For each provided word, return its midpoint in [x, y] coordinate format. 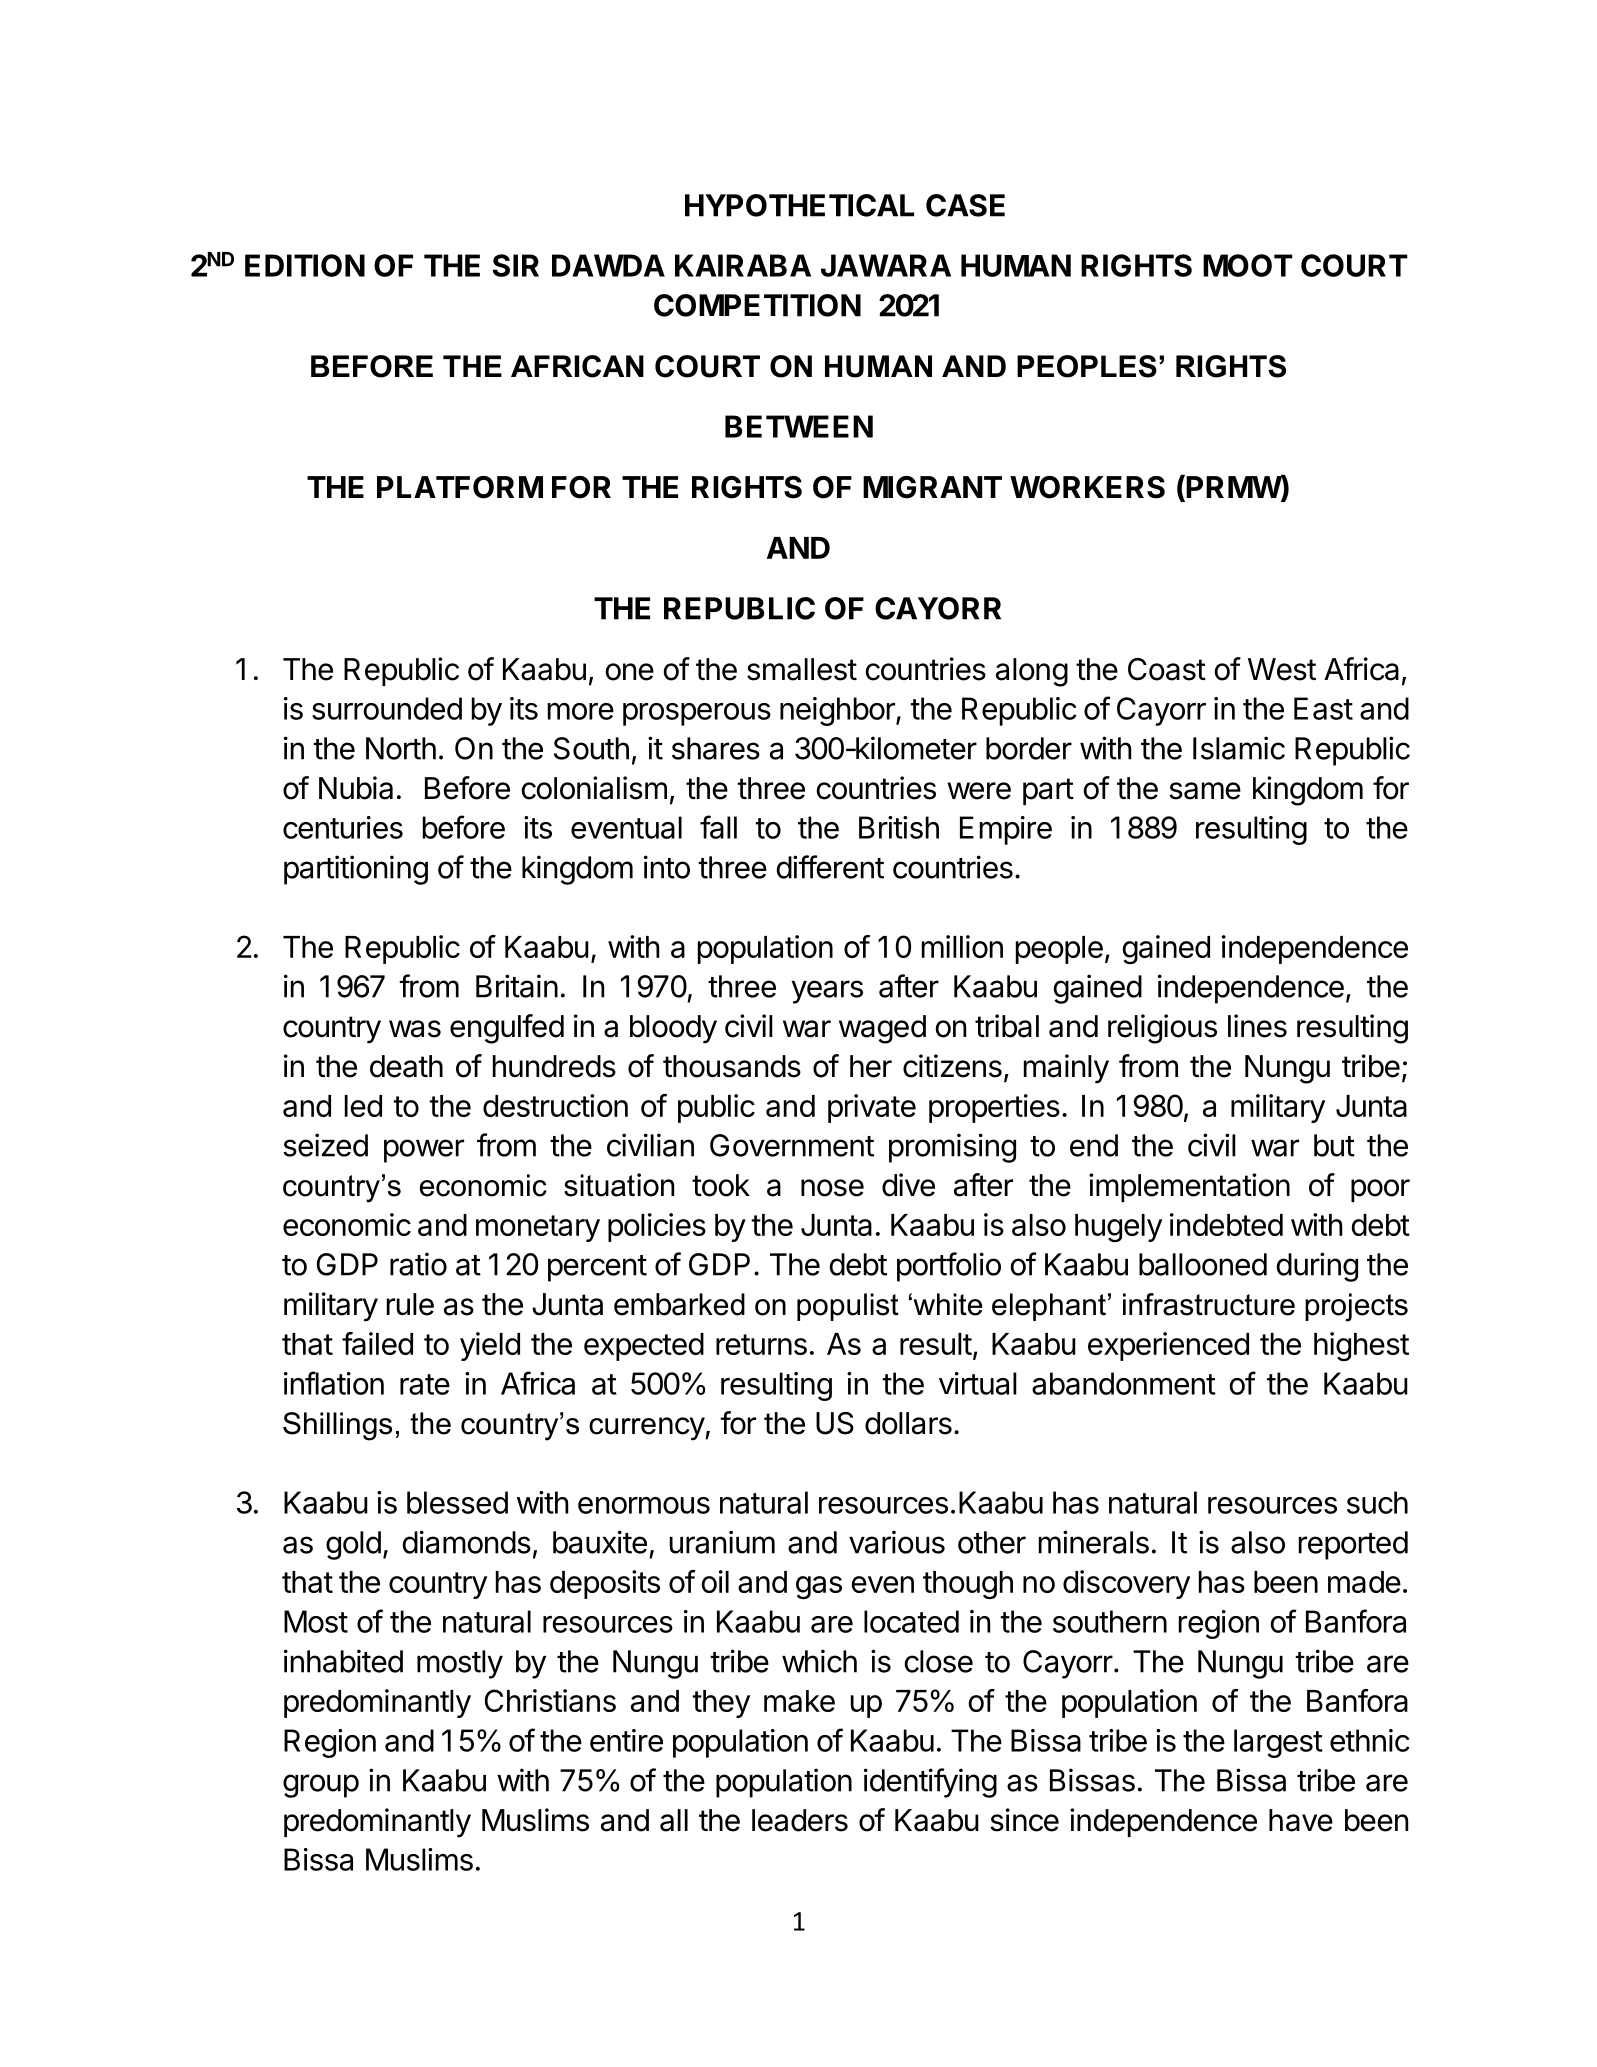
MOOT [1248, 265]
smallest [802, 669]
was [415, 1029]
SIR [516, 265]
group [321, 1786]
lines [1257, 1026]
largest [1278, 1743]
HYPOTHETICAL [799, 205]
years [827, 992]
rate [425, 1384]
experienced [1168, 1346]
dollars [908, 1423]
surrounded [387, 708]
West [1282, 669]
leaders [800, 1820]
